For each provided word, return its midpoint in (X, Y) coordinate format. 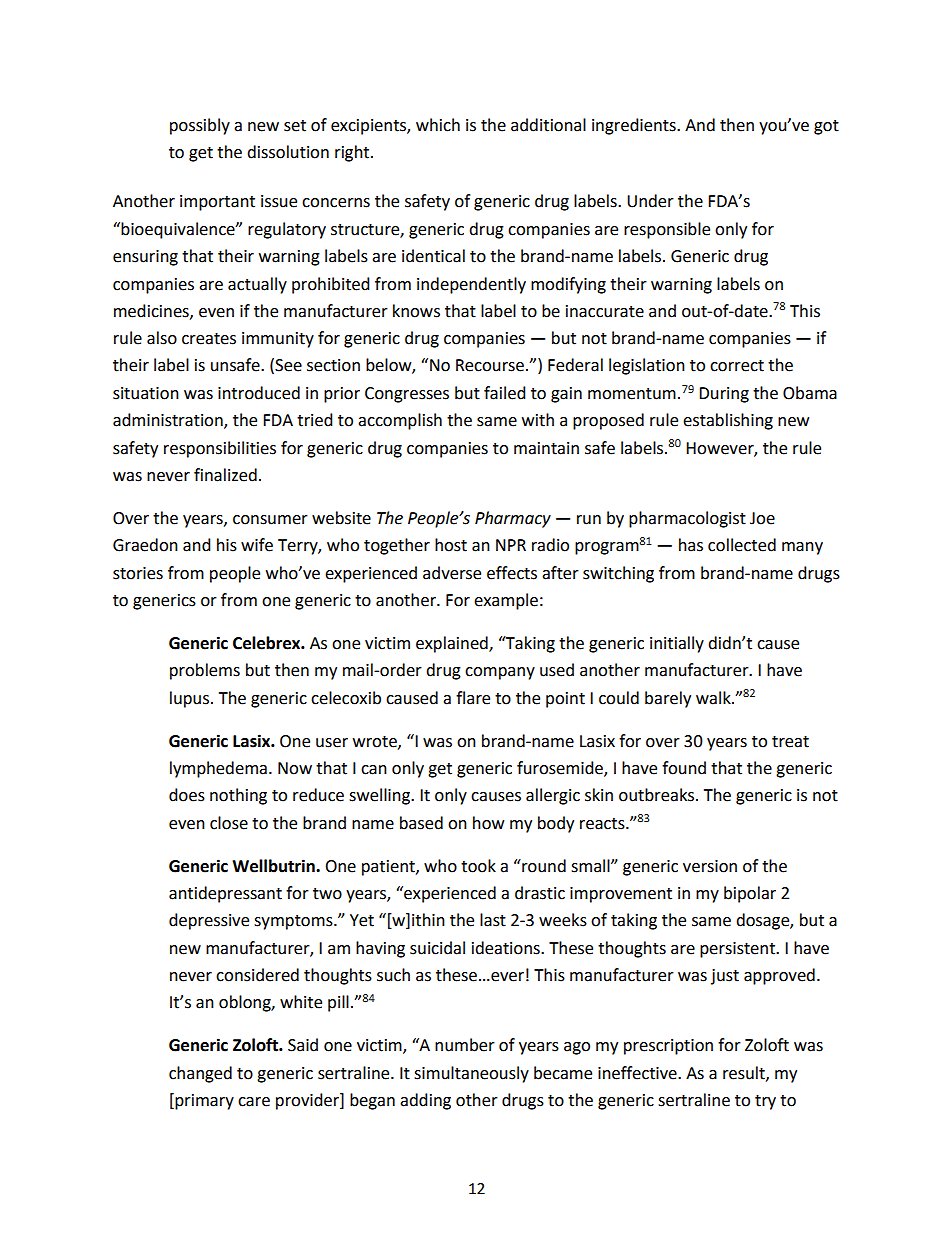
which (438, 125)
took (478, 866)
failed (505, 393)
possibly (200, 126)
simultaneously (471, 1074)
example (506, 601)
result (745, 1073)
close (229, 823)
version (710, 866)
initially (677, 644)
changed (200, 1074)
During (724, 395)
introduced (259, 393)
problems (205, 671)
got (826, 127)
